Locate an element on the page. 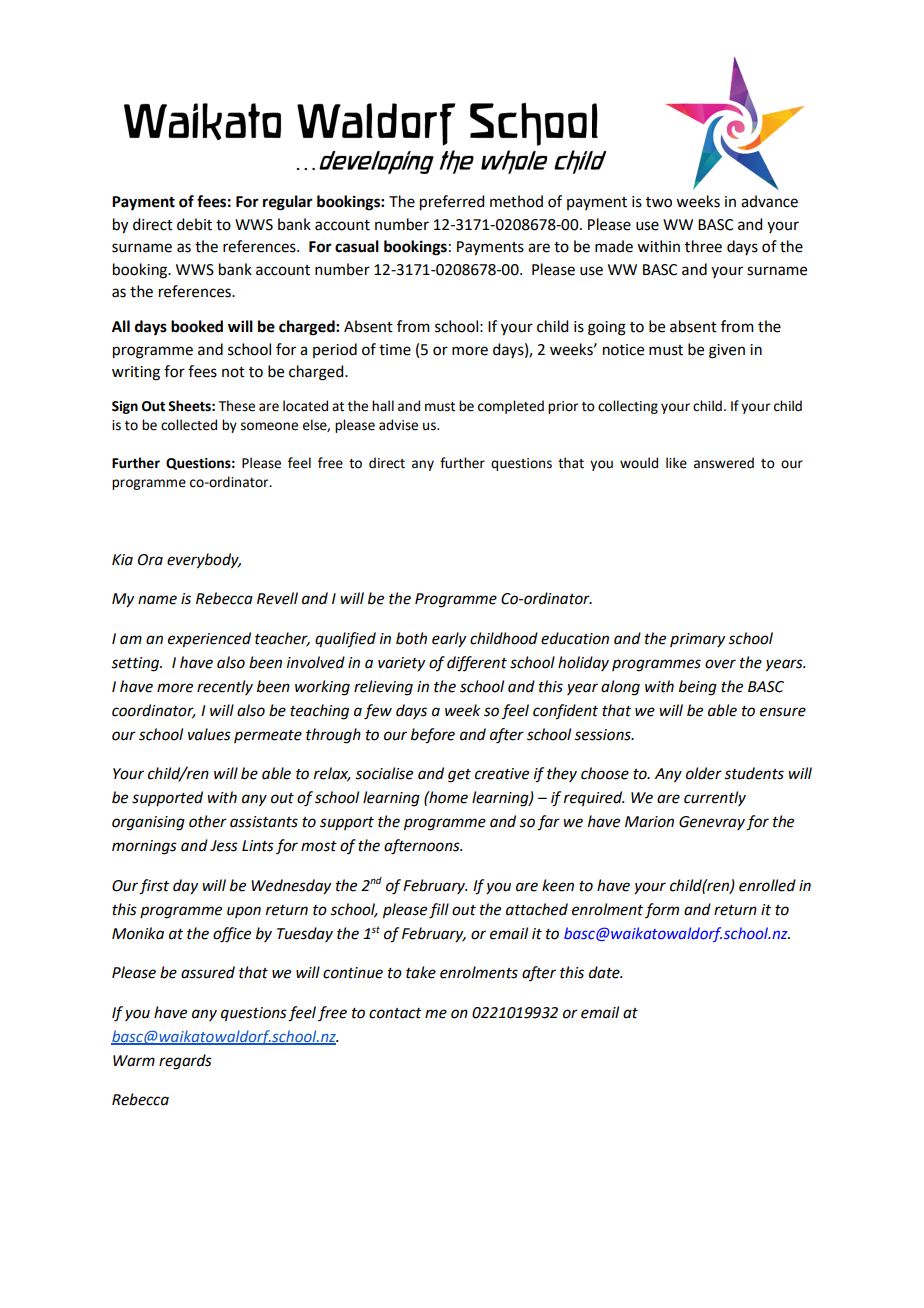  date is located at coordinates (605, 972).
